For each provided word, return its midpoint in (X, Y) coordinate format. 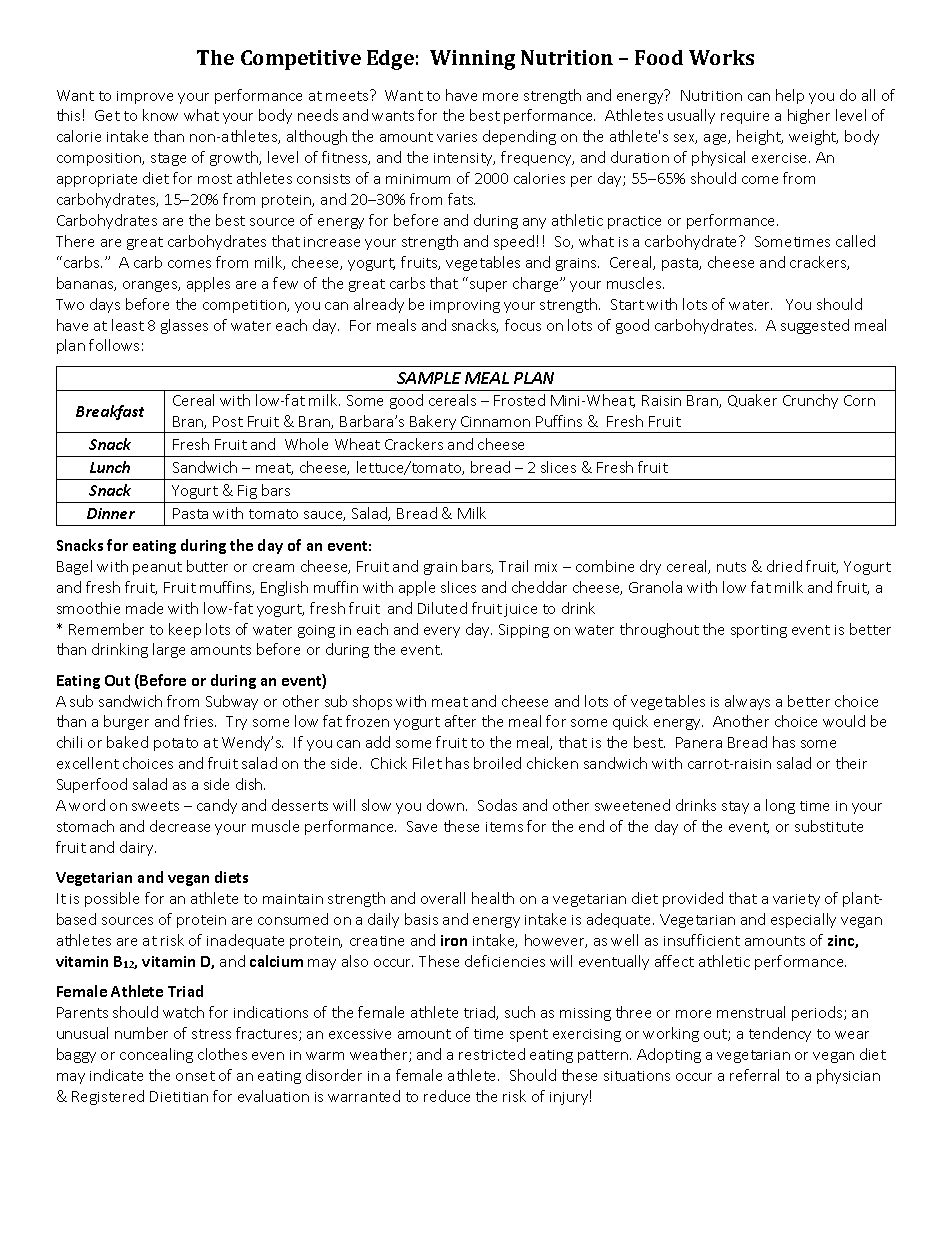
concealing (156, 1055)
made (144, 608)
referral (754, 1075)
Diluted (442, 608)
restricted (492, 1054)
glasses (184, 326)
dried (784, 566)
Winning (472, 60)
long (780, 806)
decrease (180, 826)
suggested (815, 326)
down (447, 805)
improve (145, 97)
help (790, 96)
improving (465, 306)
